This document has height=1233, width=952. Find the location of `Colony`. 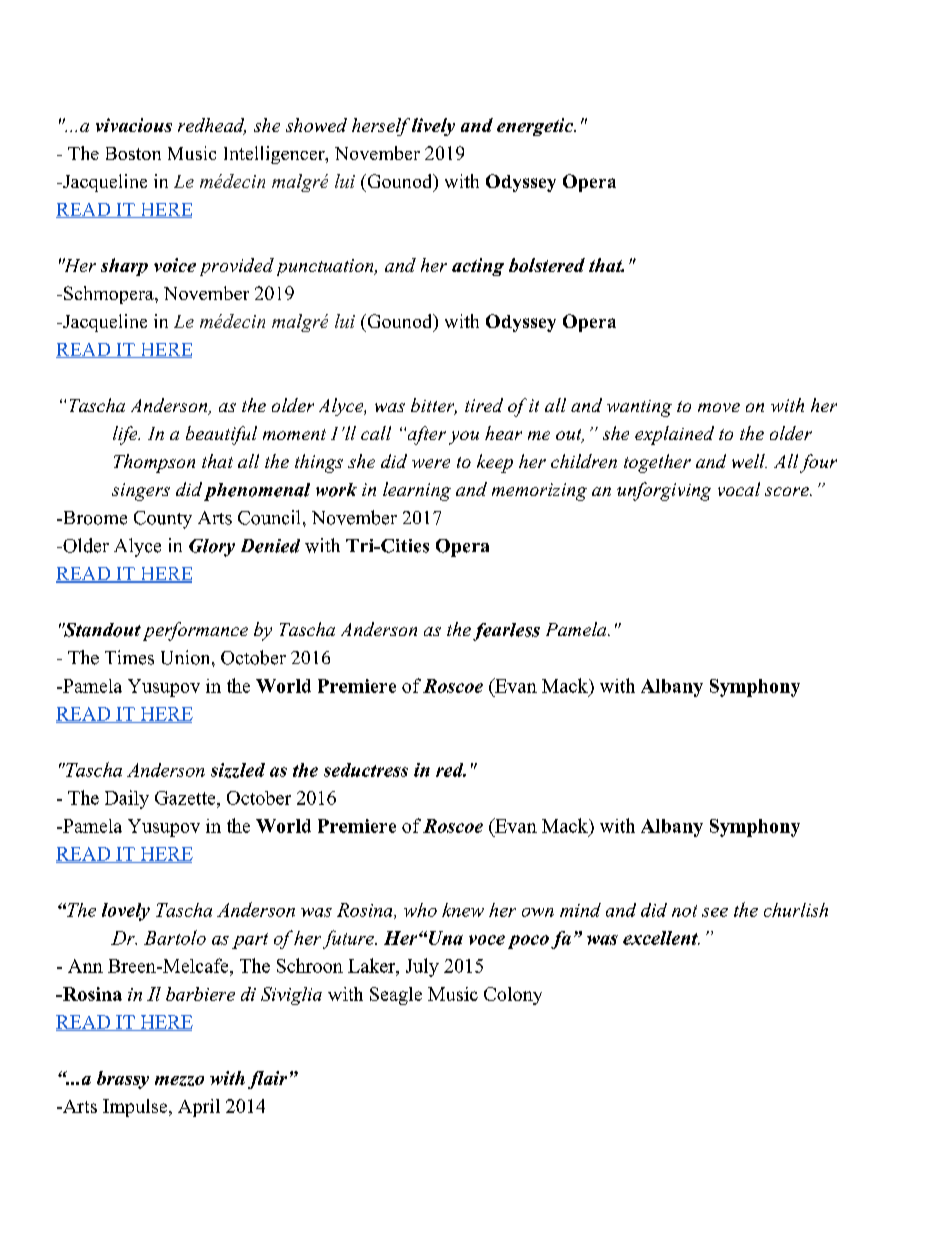

Colony is located at coordinates (513, 996).
